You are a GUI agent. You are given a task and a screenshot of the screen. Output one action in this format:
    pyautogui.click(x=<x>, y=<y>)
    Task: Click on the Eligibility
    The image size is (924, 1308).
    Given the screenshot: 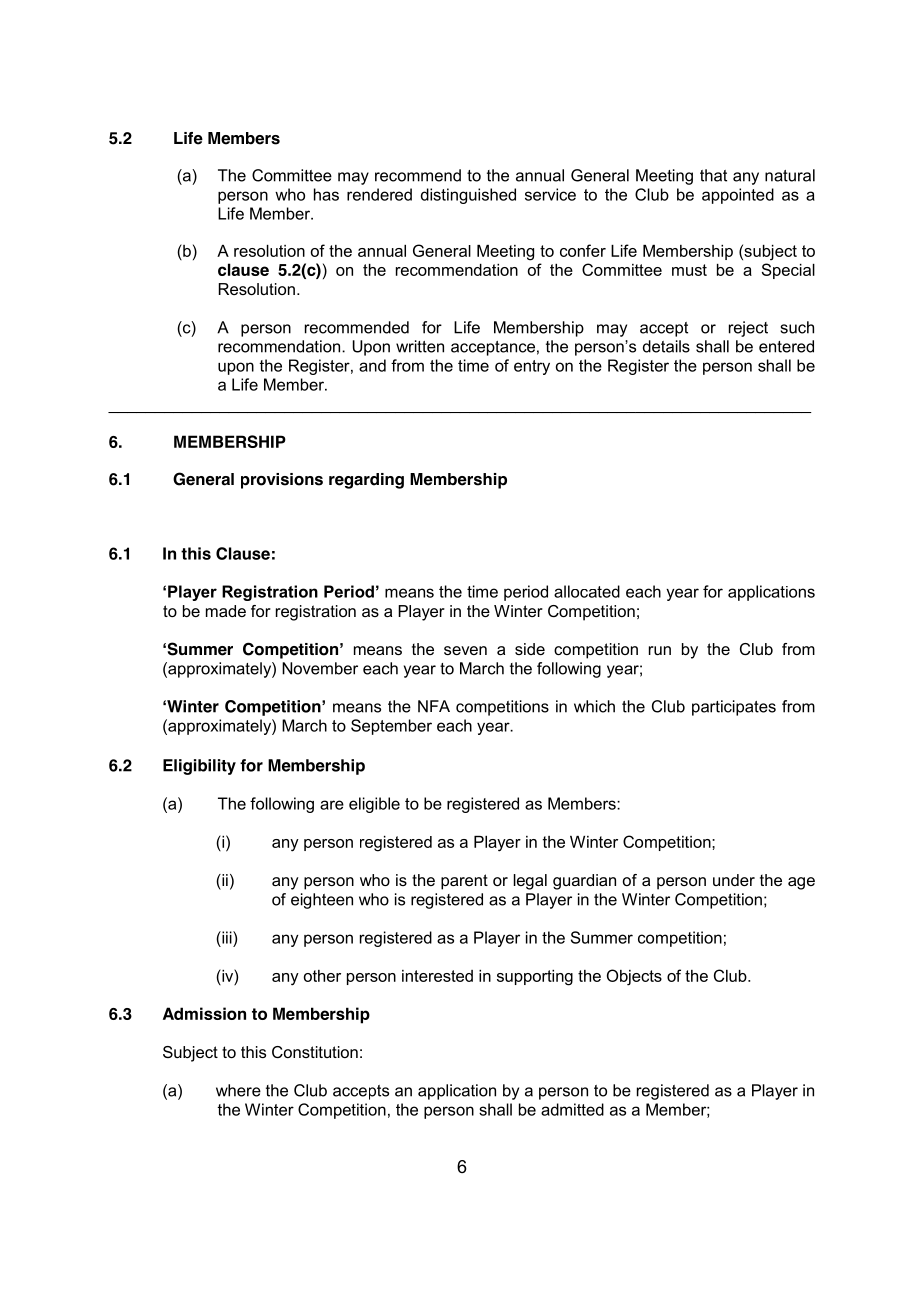 What is the action you would take?
    pyautogui.click(x=199, y=767)
